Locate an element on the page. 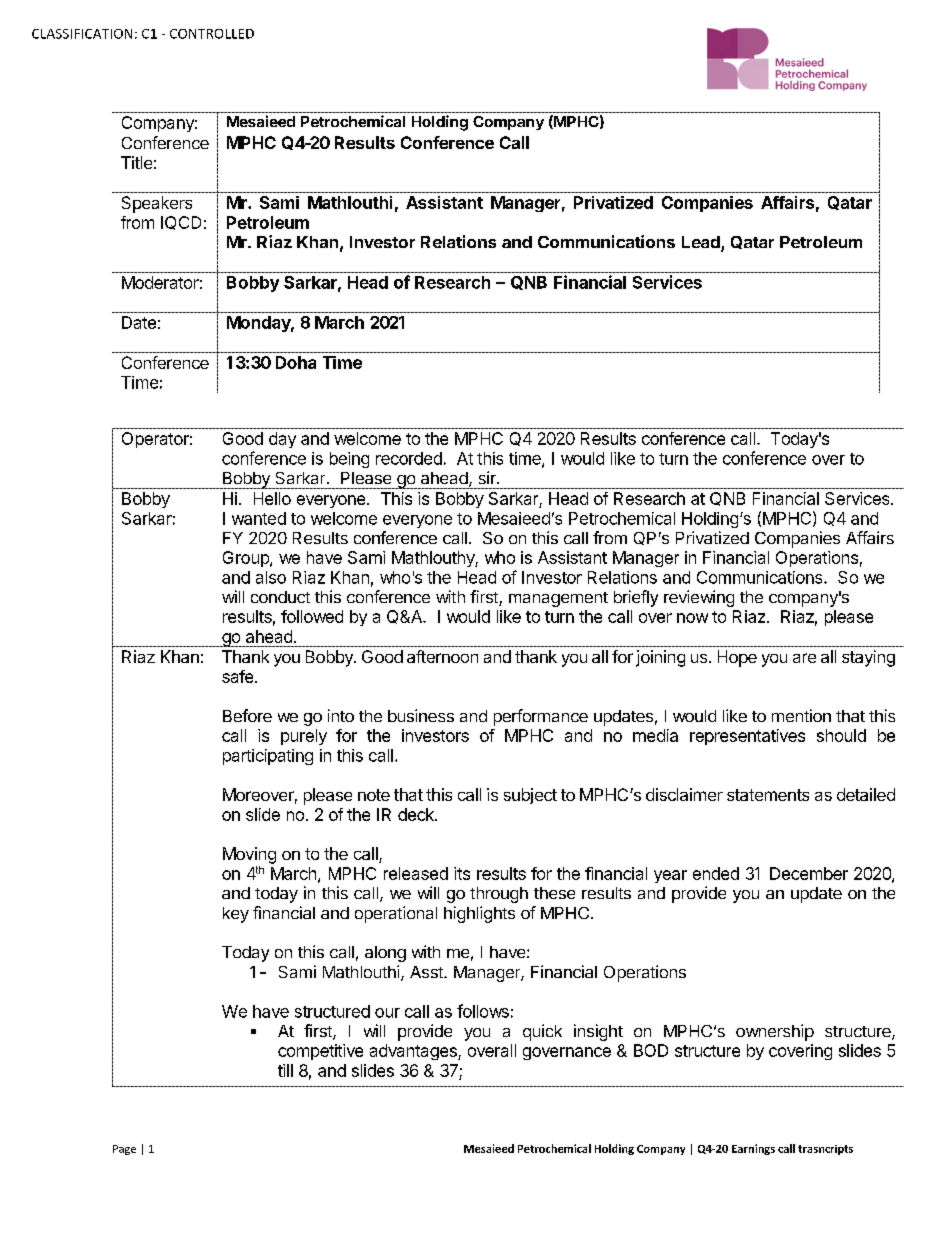 This page has height=1233, width=952. CONTROLLED is located at coordinates (212, 34).
